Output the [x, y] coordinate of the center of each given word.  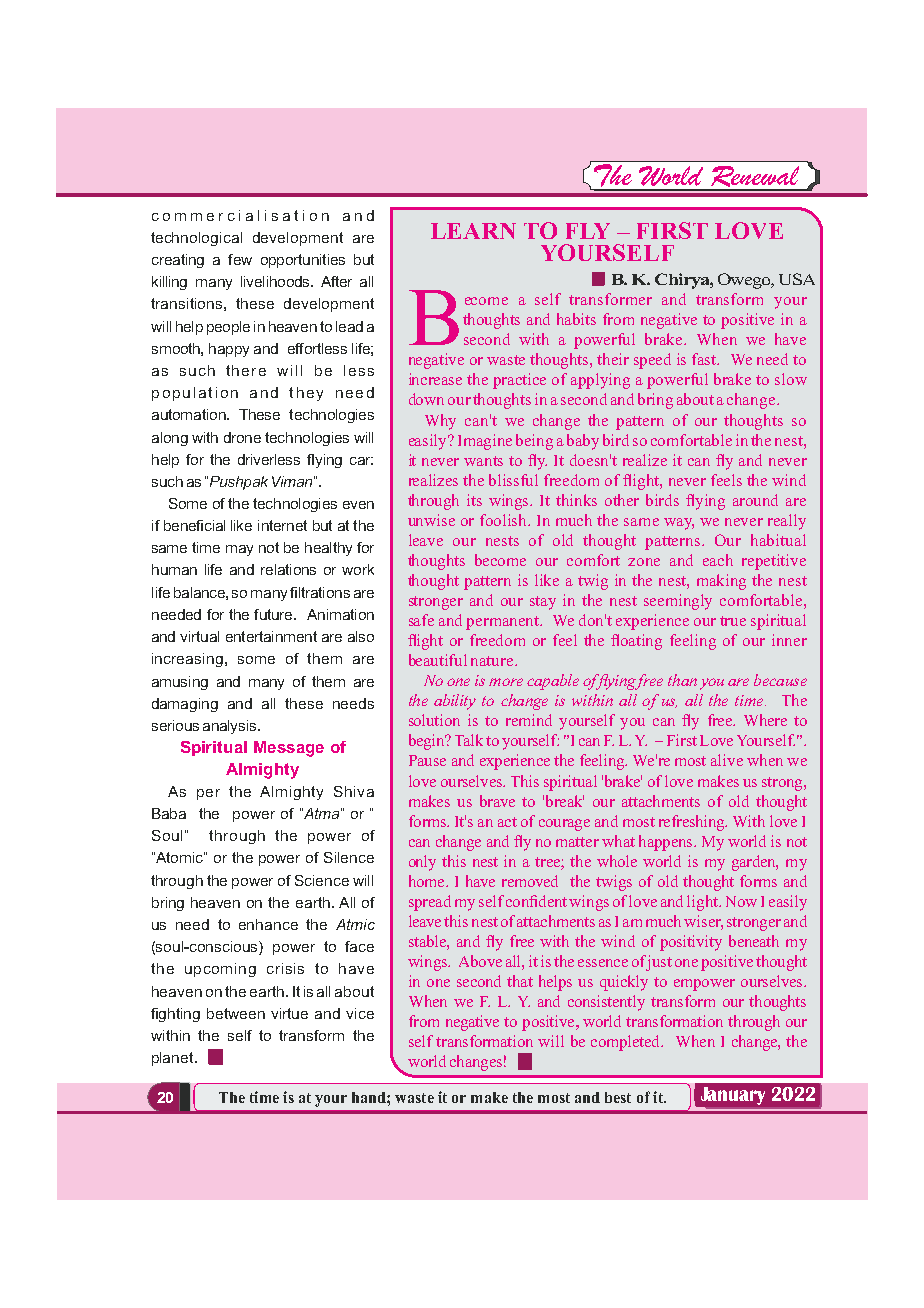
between [236, 1013]
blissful [513, 480]
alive [727, 760]
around [755, 500]
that [520, 981]
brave [497, 801]
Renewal [755, 178]
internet [282, 525]
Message [289, 749]
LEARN [473, 231]
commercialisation [240, 215]
